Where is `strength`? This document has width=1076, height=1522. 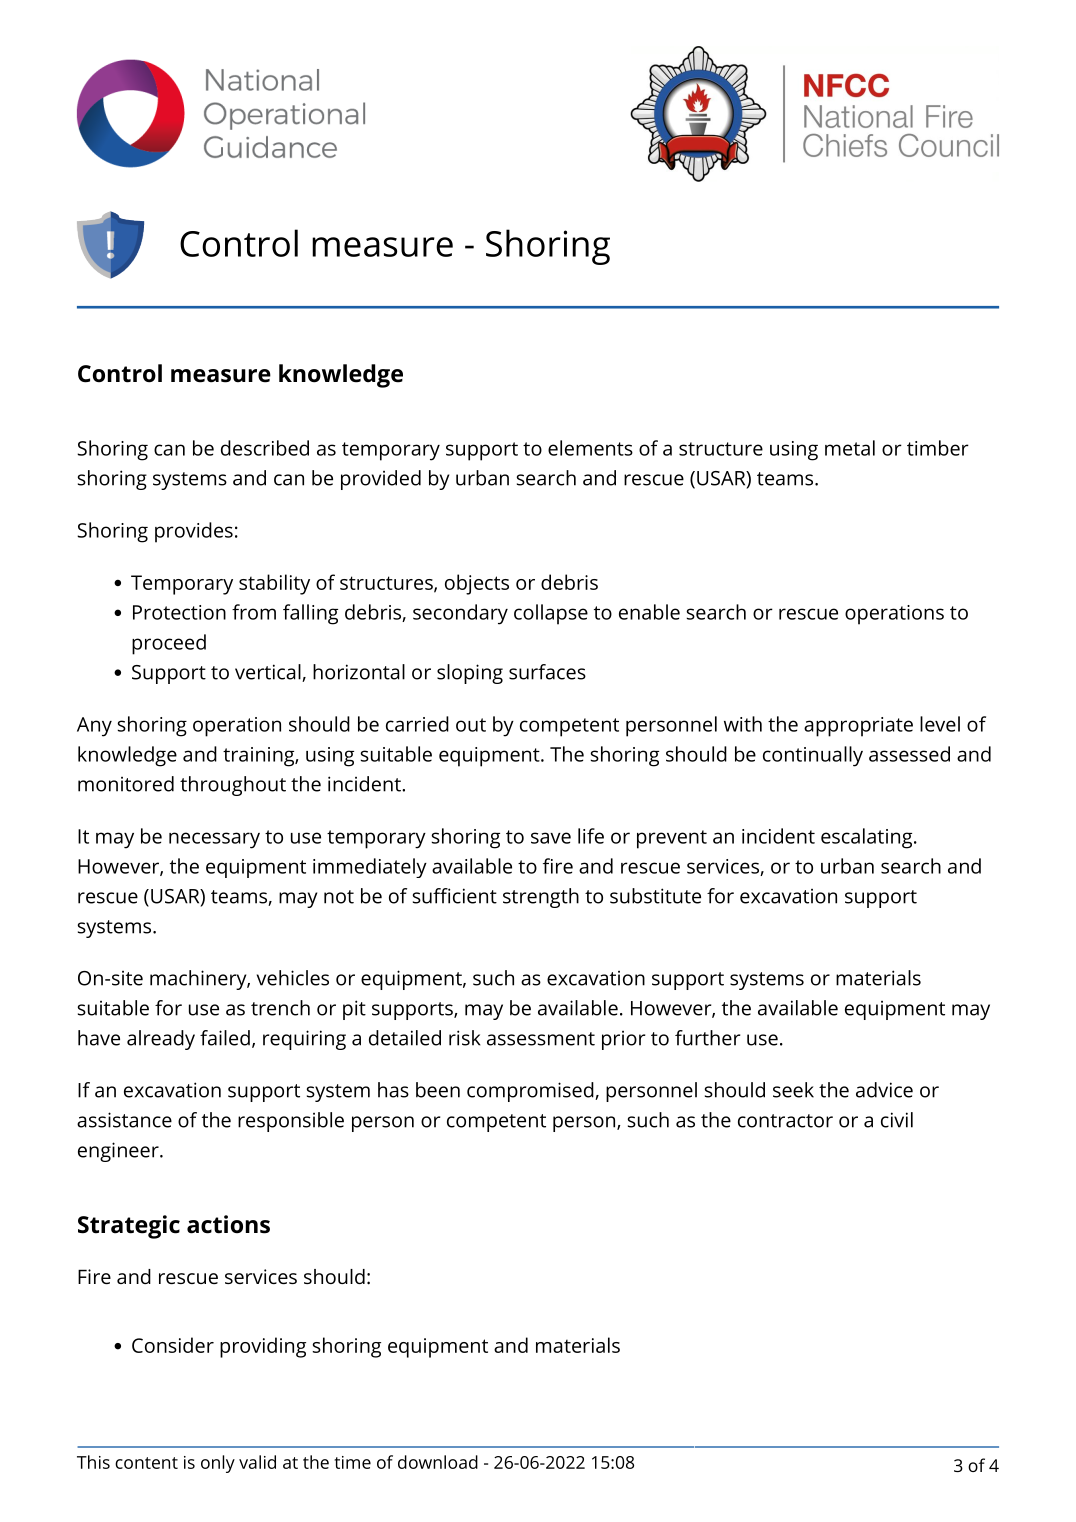
strength is located at coordinates (541, 898).
